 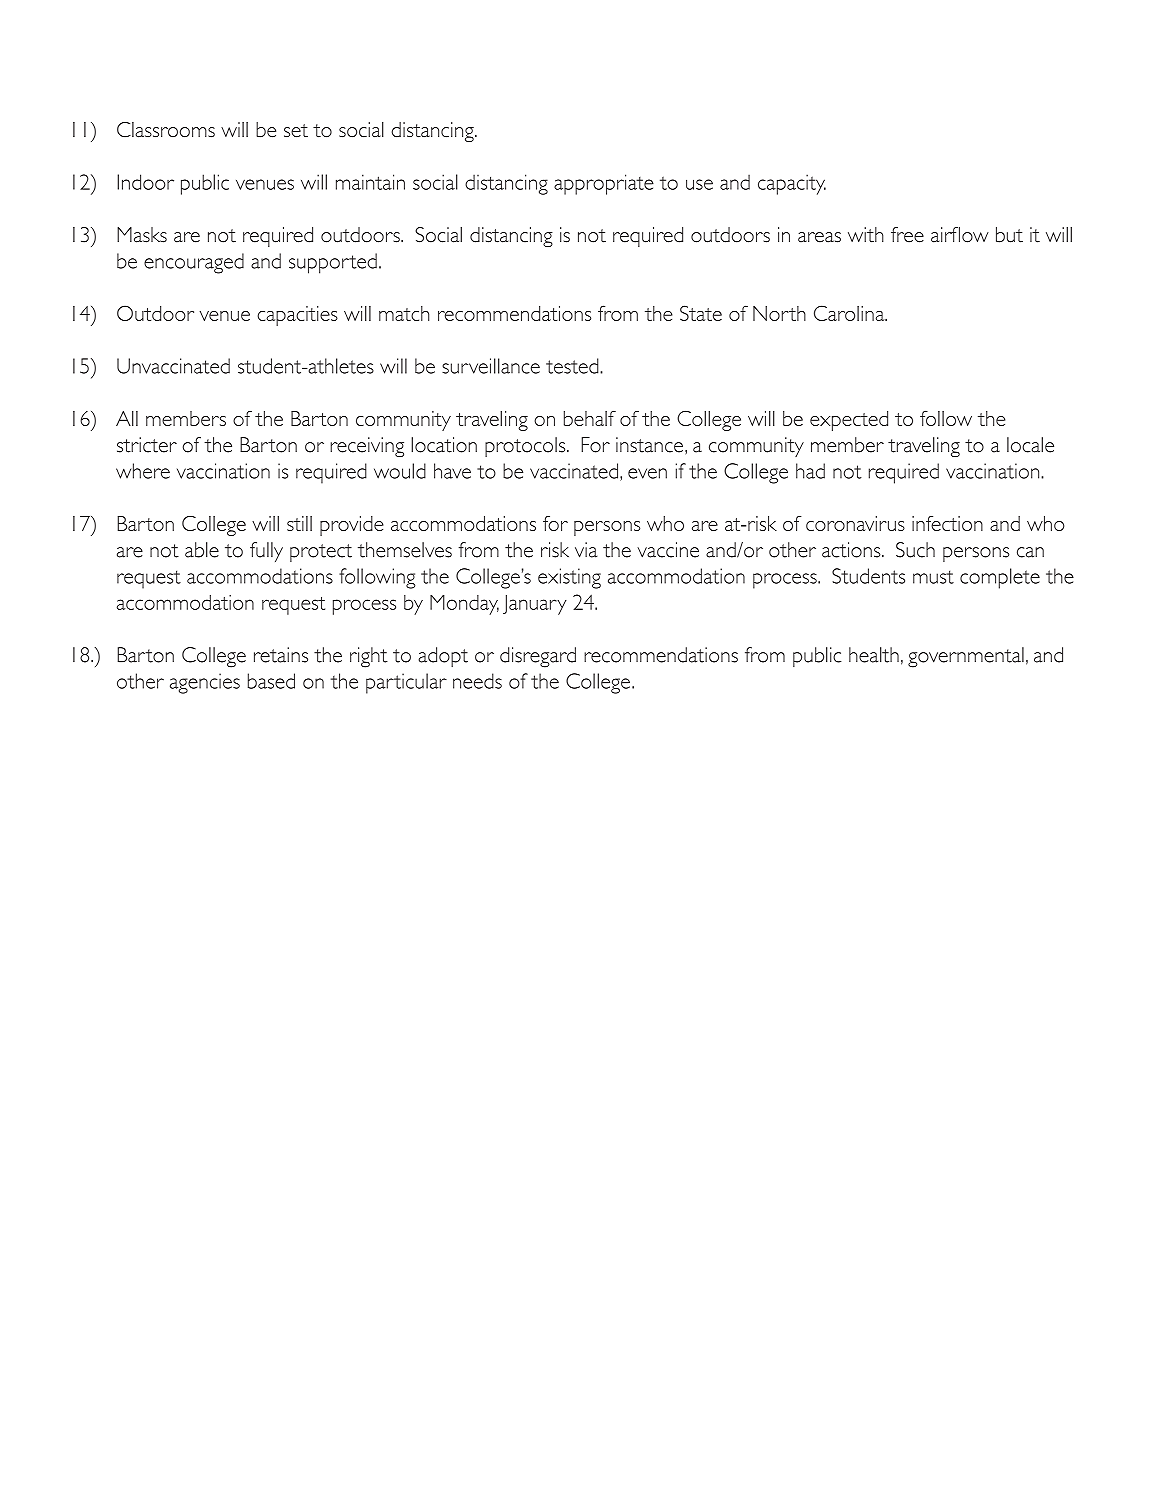 What do you see at coordinates (604, 184) in the image?
I see `appropriate` at bounding box center [604, 184].
